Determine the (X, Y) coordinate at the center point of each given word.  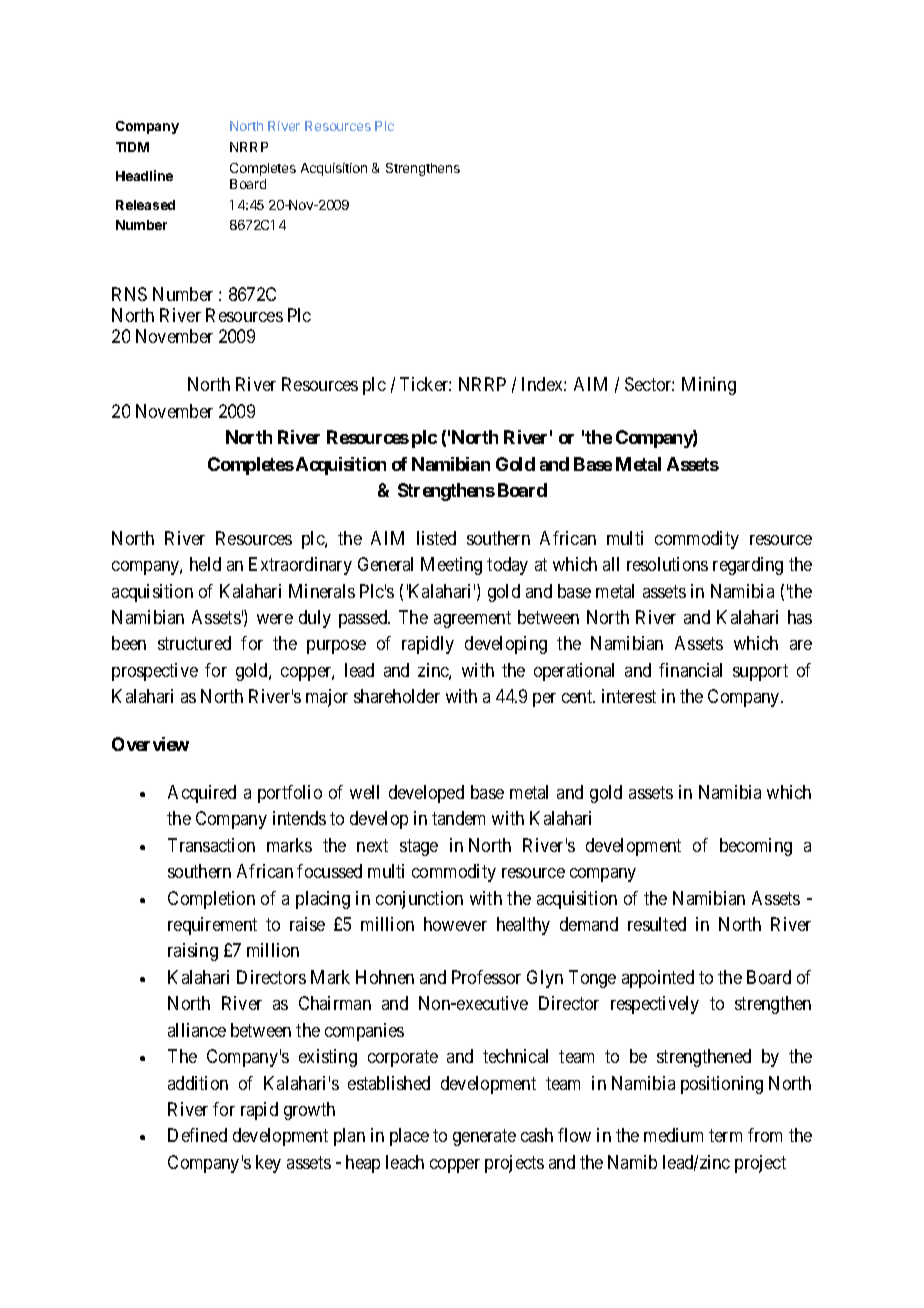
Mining (709, 386)
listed (436, 538)
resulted (657, 924)
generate (484, 1138)
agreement (472, 619)
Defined (197, 1135)
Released (145, 205)
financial (690, 670)
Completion (211, 900)
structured (194, 643)
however (455, 924)
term (725, 1136)
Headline (144, 175)
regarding (748, 566)
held (205, 564)
